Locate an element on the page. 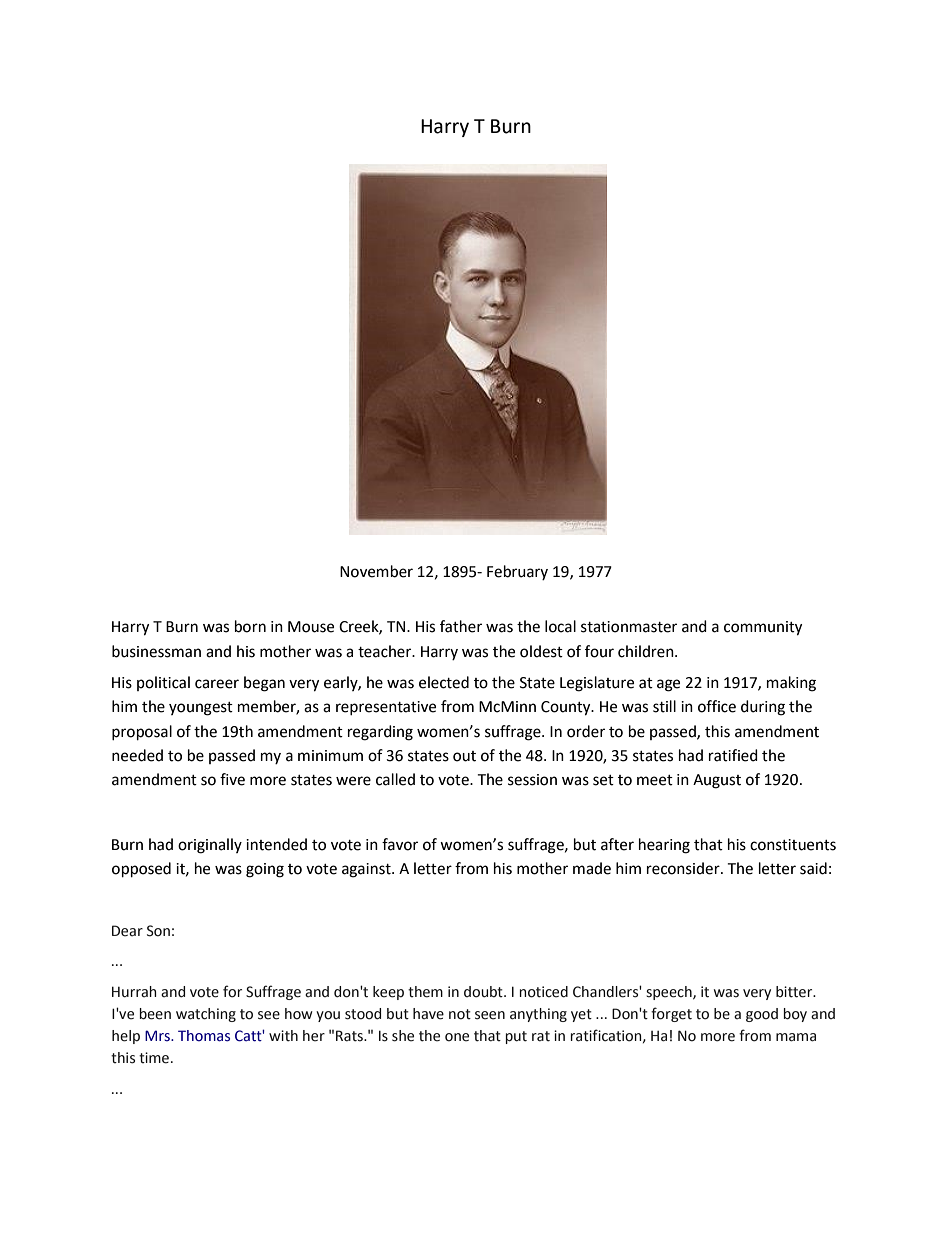 This page has height=1233, width=952. one is located at coordinates (457, 1037).
